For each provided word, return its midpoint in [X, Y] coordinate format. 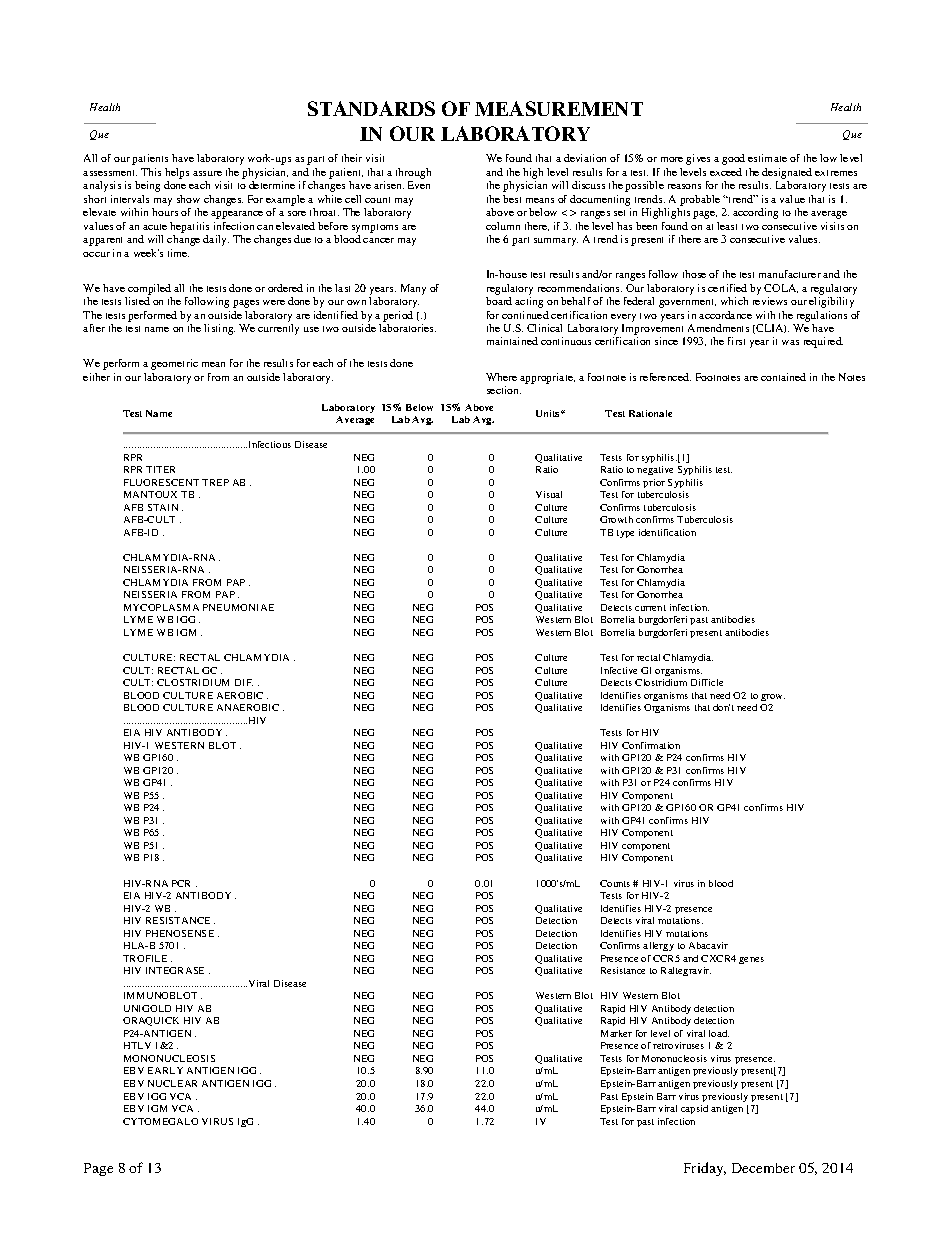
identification [667, 532]
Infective [619, 670]
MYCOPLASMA [161, 607]
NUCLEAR [172, 1083]
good [733, 159]
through [413, 173]
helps [177, 173]
